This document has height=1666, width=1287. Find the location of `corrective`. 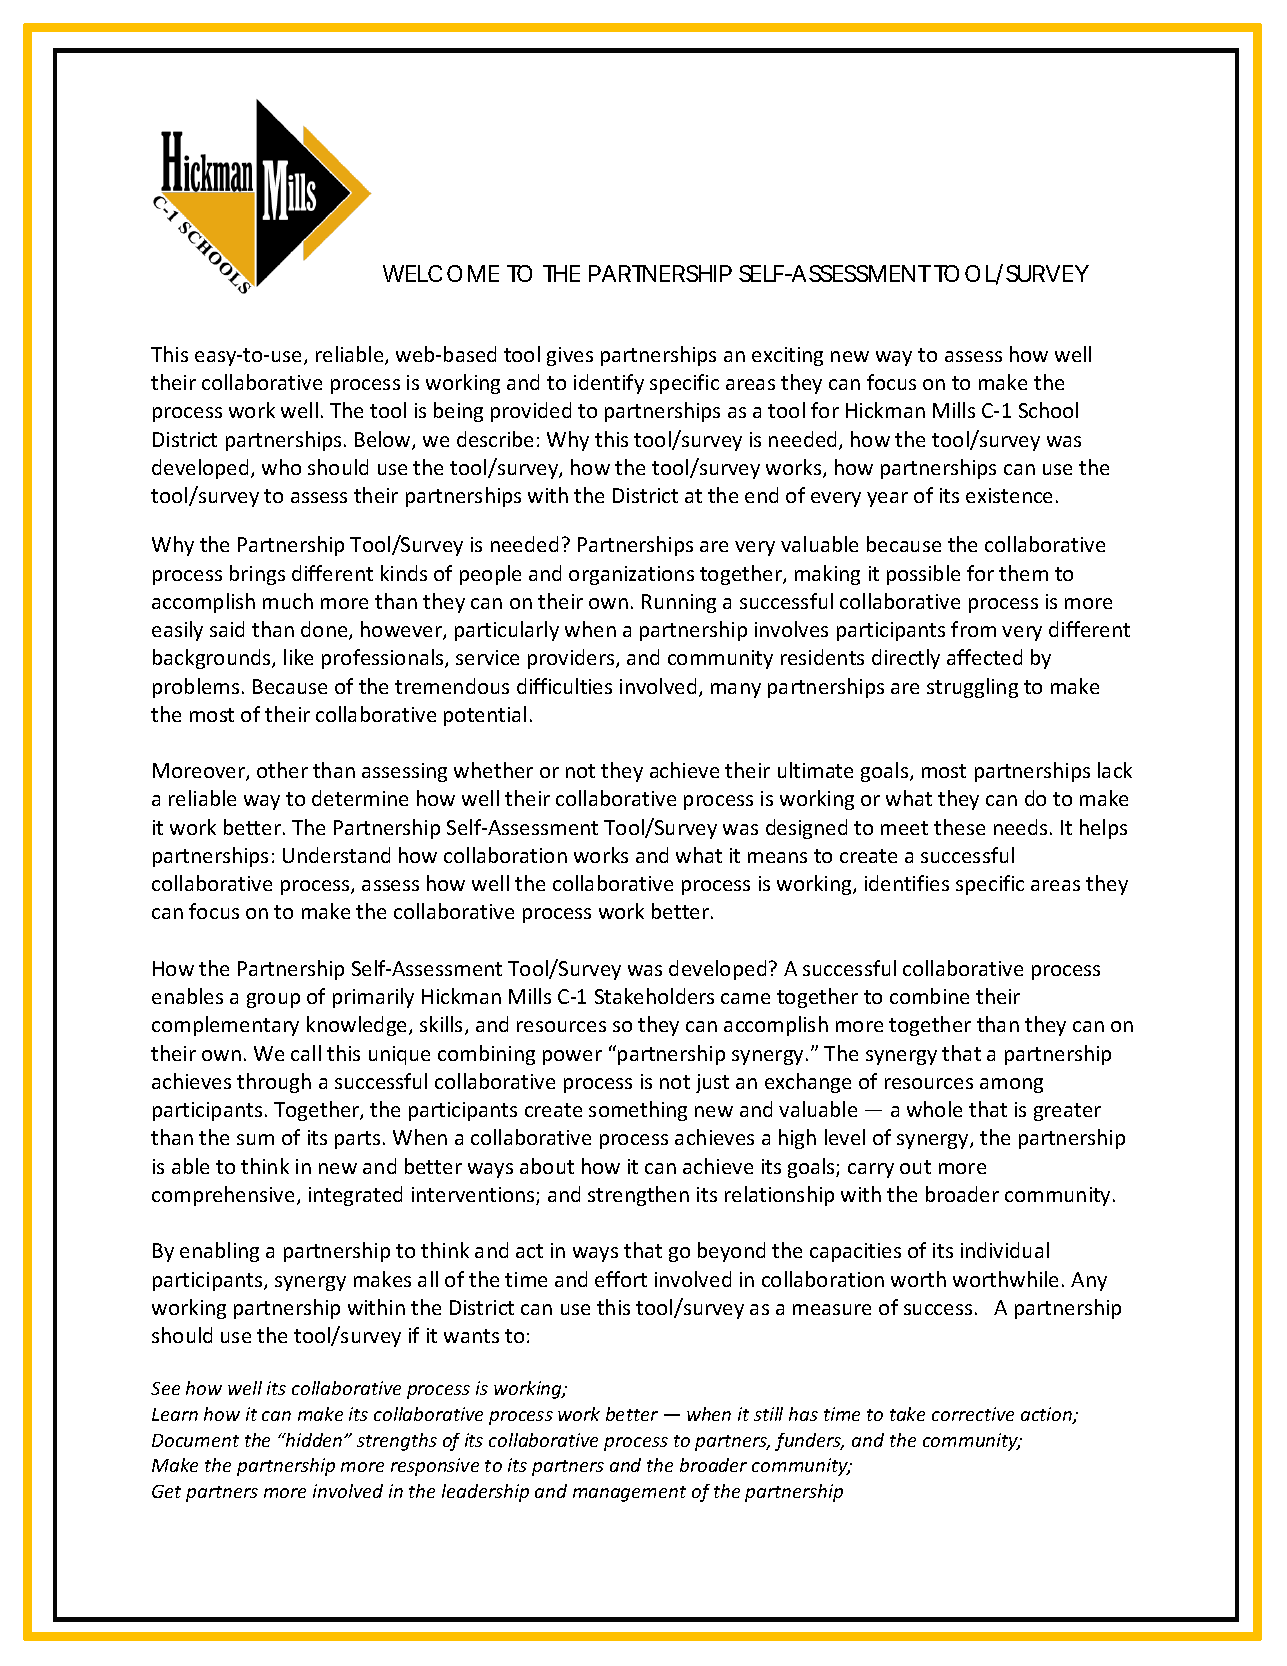

corrective is located at coordinates (973, 1414).
